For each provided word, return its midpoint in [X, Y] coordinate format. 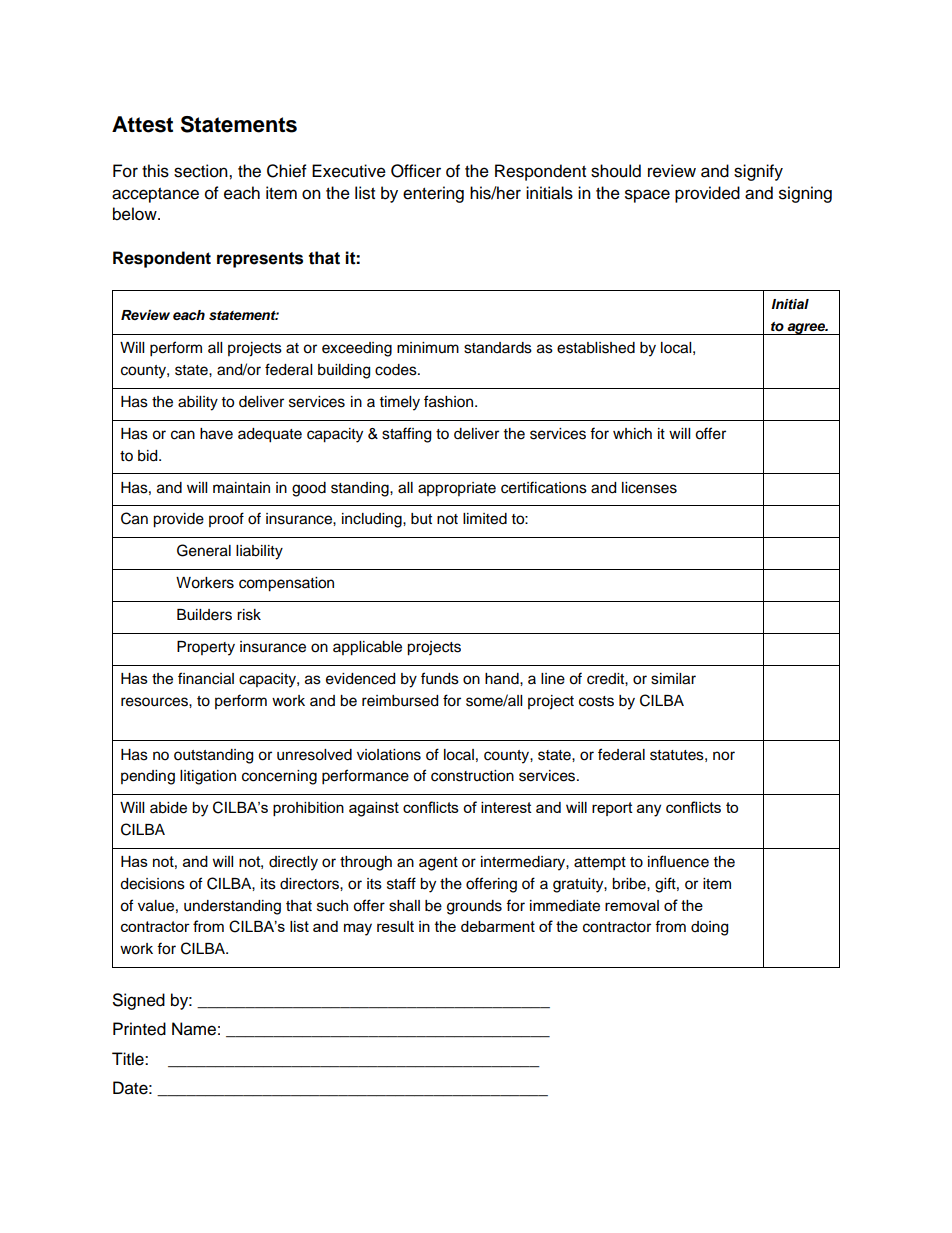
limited [485, 519]
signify [758, 172]
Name [194, 1029]
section [202, 171]
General [204, 550]
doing [709, 928]
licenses [649, 488]
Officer [416, 171]
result [395, 926]
